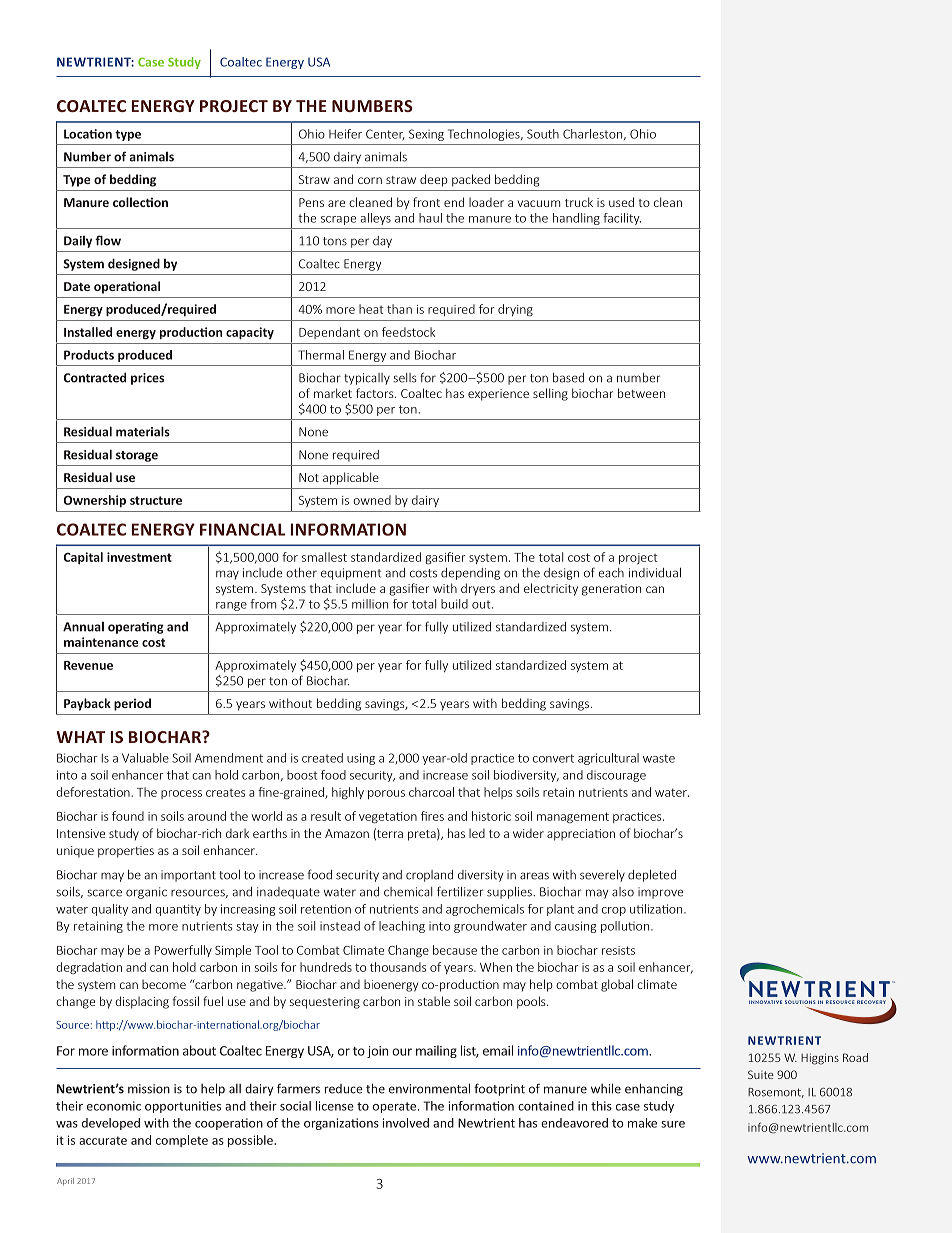  Describe the element at coordinates (673, 1124) in the page. I see `sure` at that location.
